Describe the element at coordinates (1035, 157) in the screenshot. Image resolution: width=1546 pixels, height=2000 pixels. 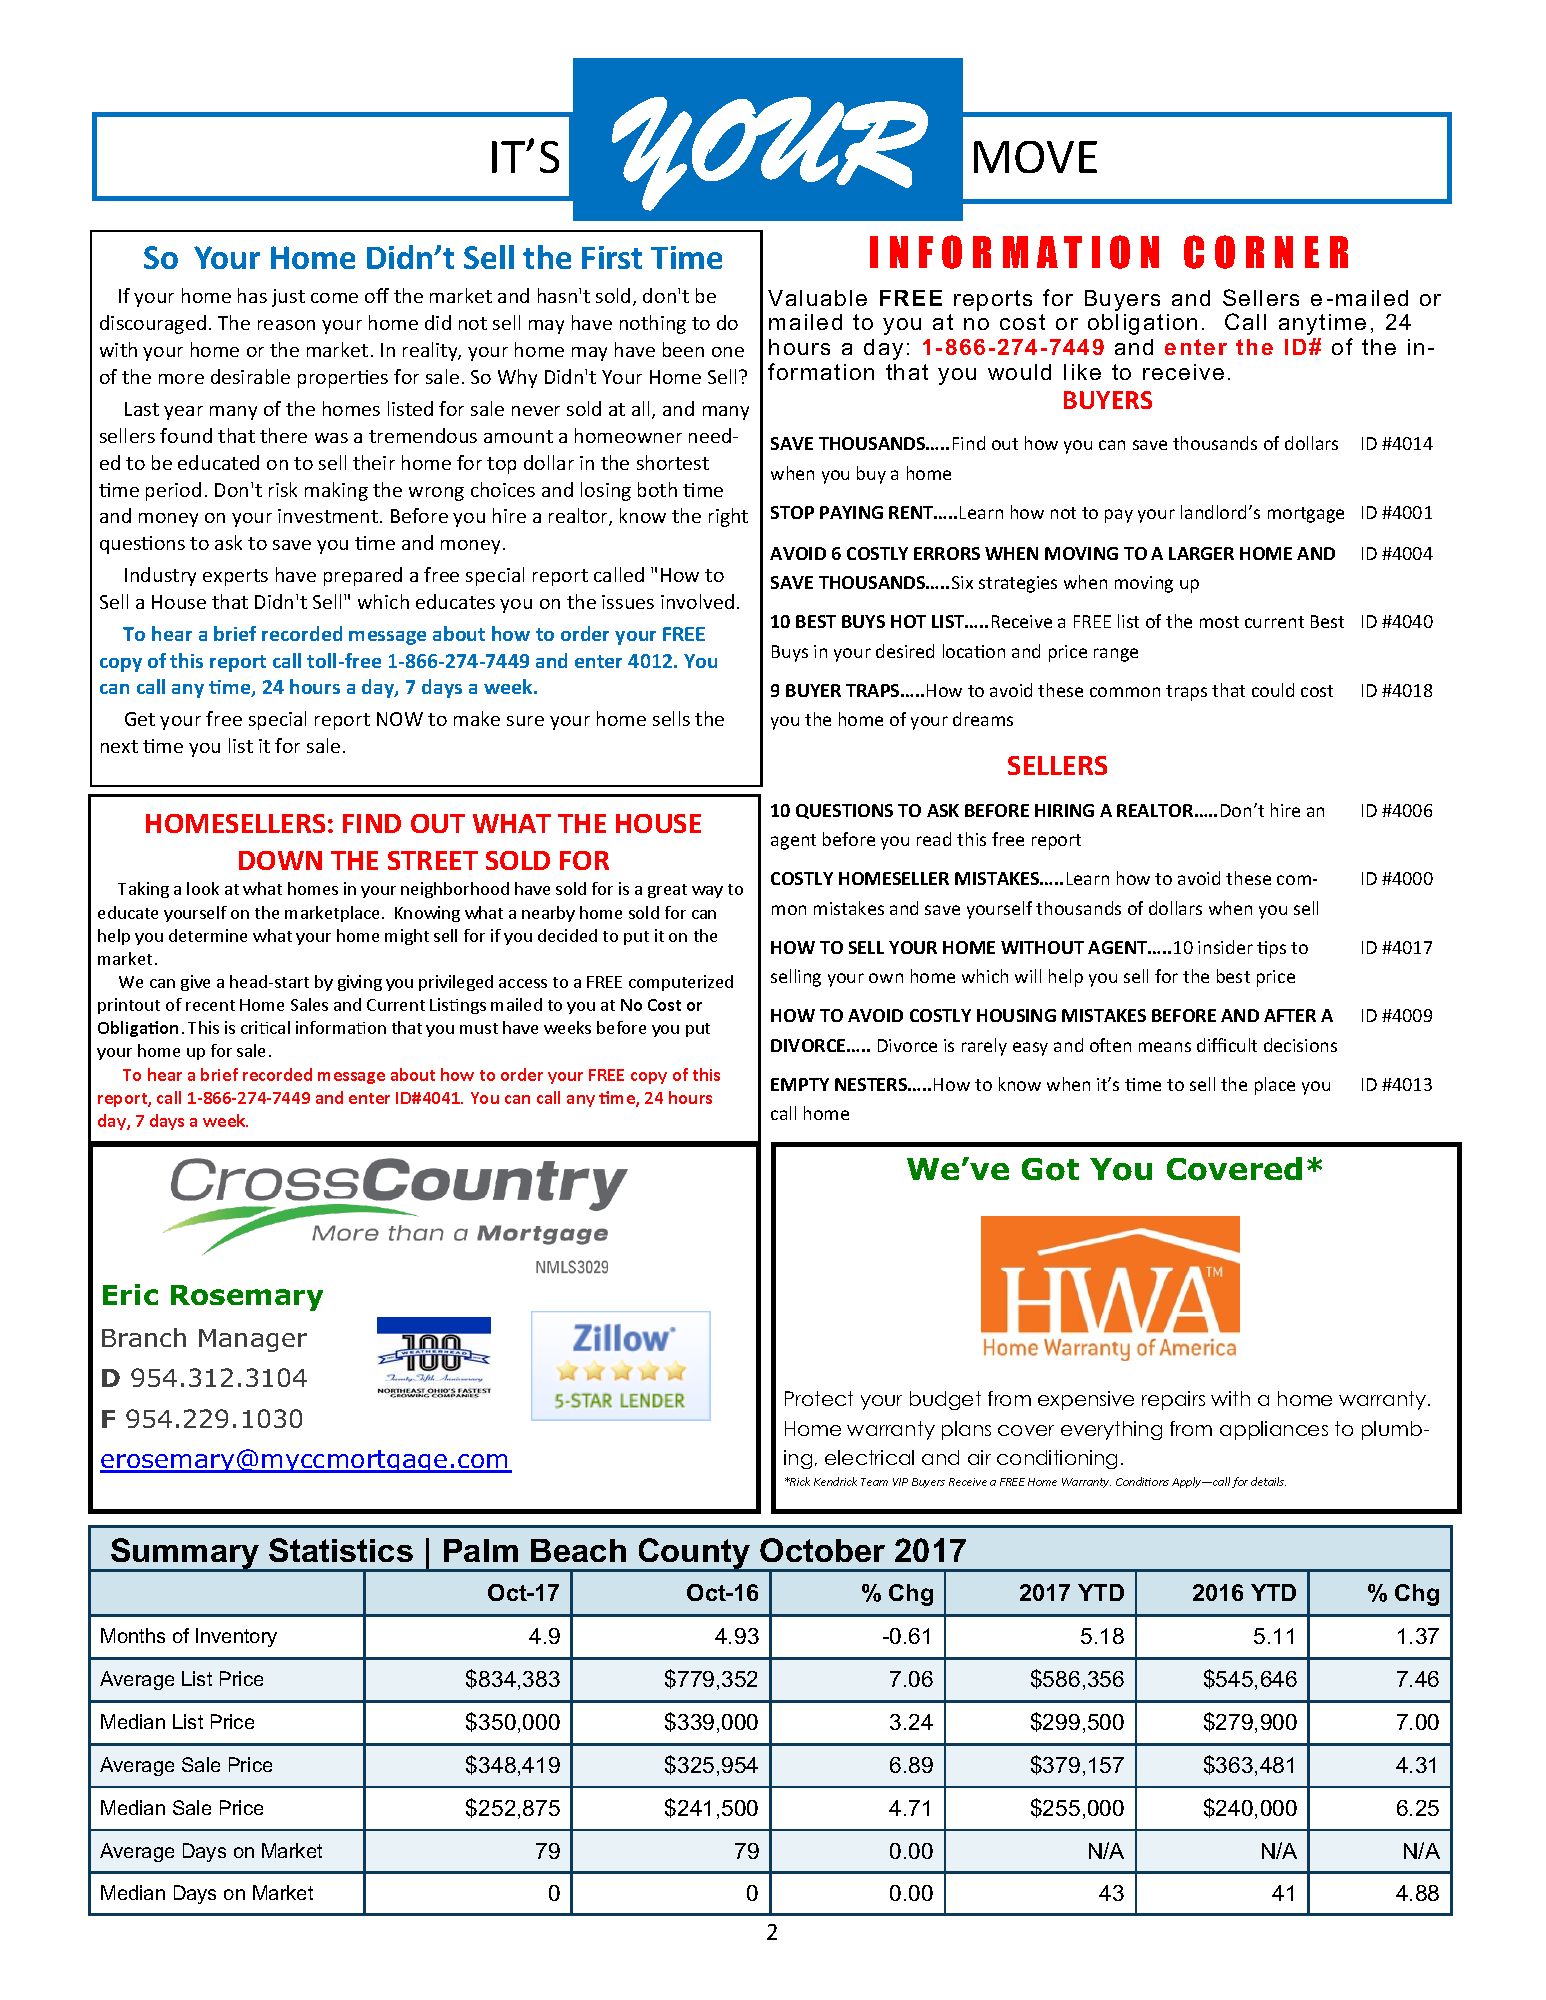
I see `MOVE` at that location.
